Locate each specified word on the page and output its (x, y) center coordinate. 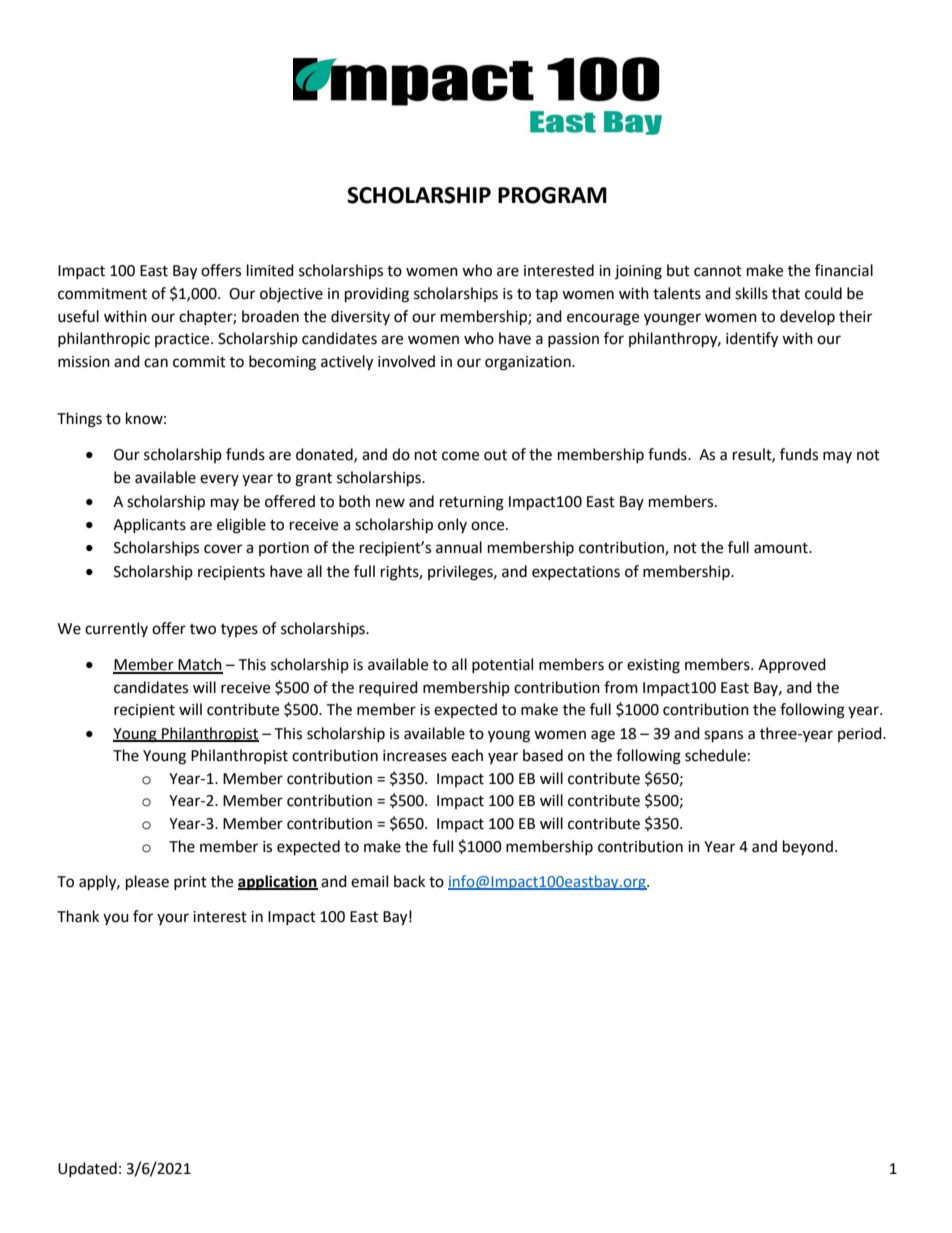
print (190, 883)
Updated (87, 1169)
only (452, 525)
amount (782, 548)
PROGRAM (552, 195)
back (409, 881)
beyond (808, 847)
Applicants (149, 525)
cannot (718, 271)
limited (270, 270)
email (369, 881)
